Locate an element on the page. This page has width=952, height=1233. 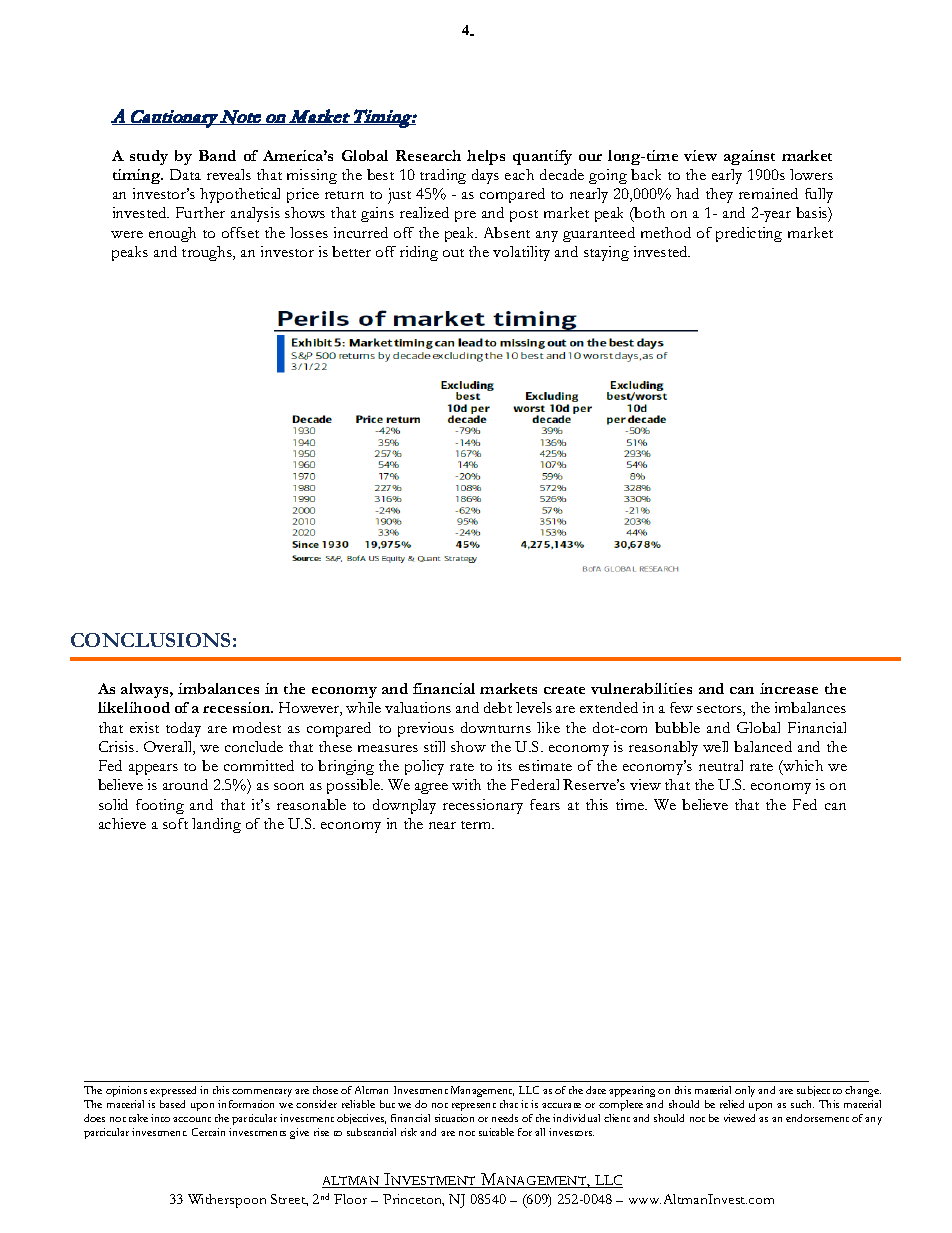
always is located at coordinates (146, 690).
